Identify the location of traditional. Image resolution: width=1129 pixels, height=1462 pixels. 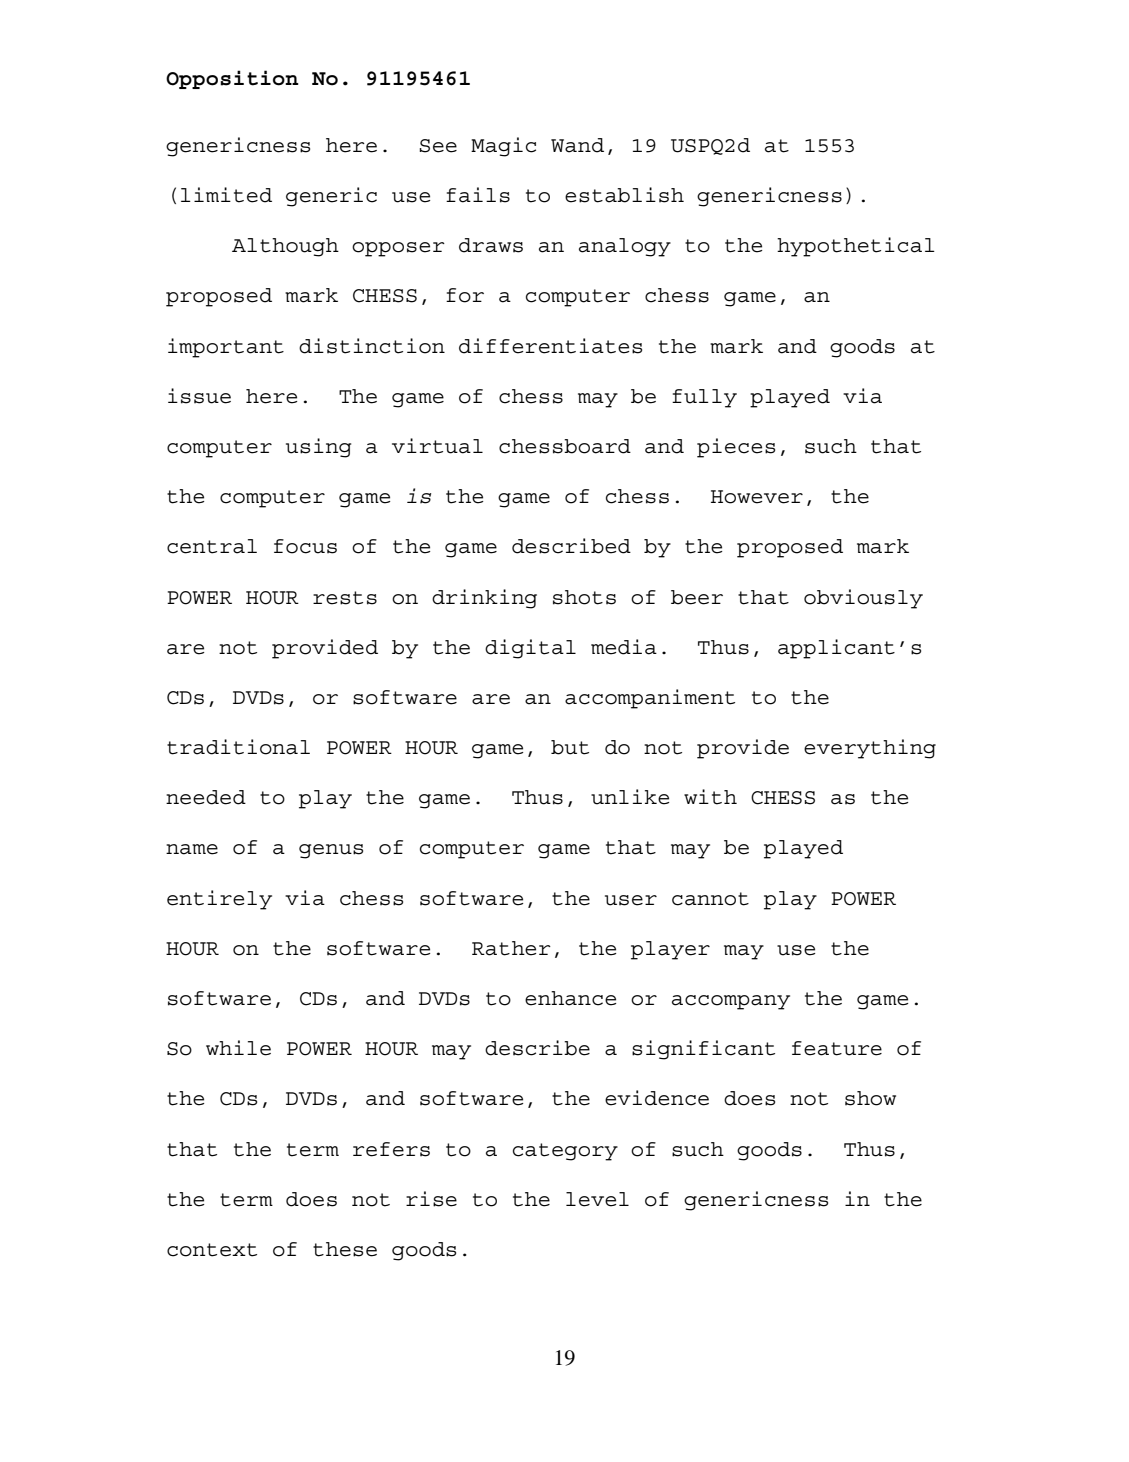
(238, 747).
